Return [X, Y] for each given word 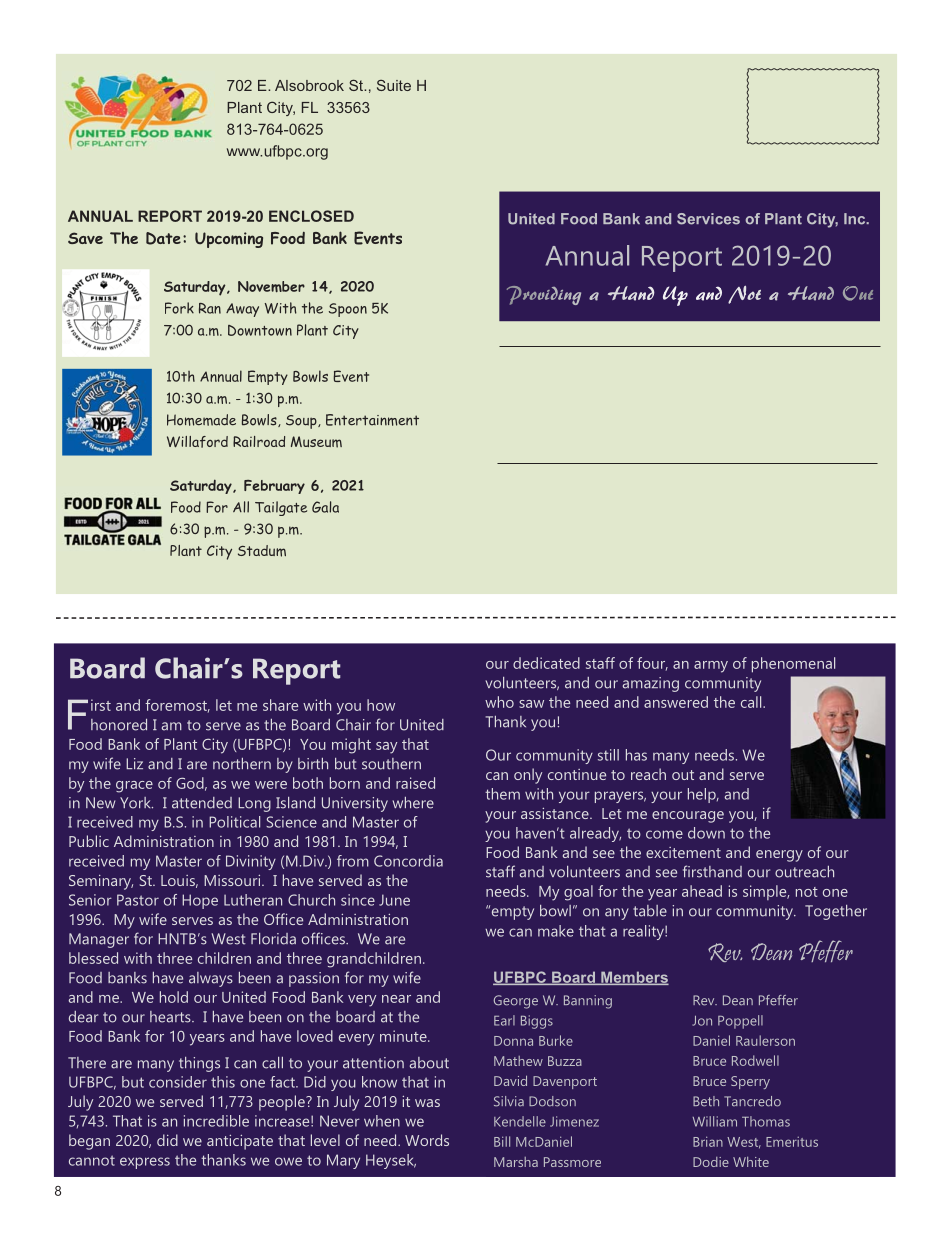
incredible [216, 1121]
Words [427, 1140]
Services [708, 219]
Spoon [348, 310]
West [744, 1143]
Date [163, 238]
